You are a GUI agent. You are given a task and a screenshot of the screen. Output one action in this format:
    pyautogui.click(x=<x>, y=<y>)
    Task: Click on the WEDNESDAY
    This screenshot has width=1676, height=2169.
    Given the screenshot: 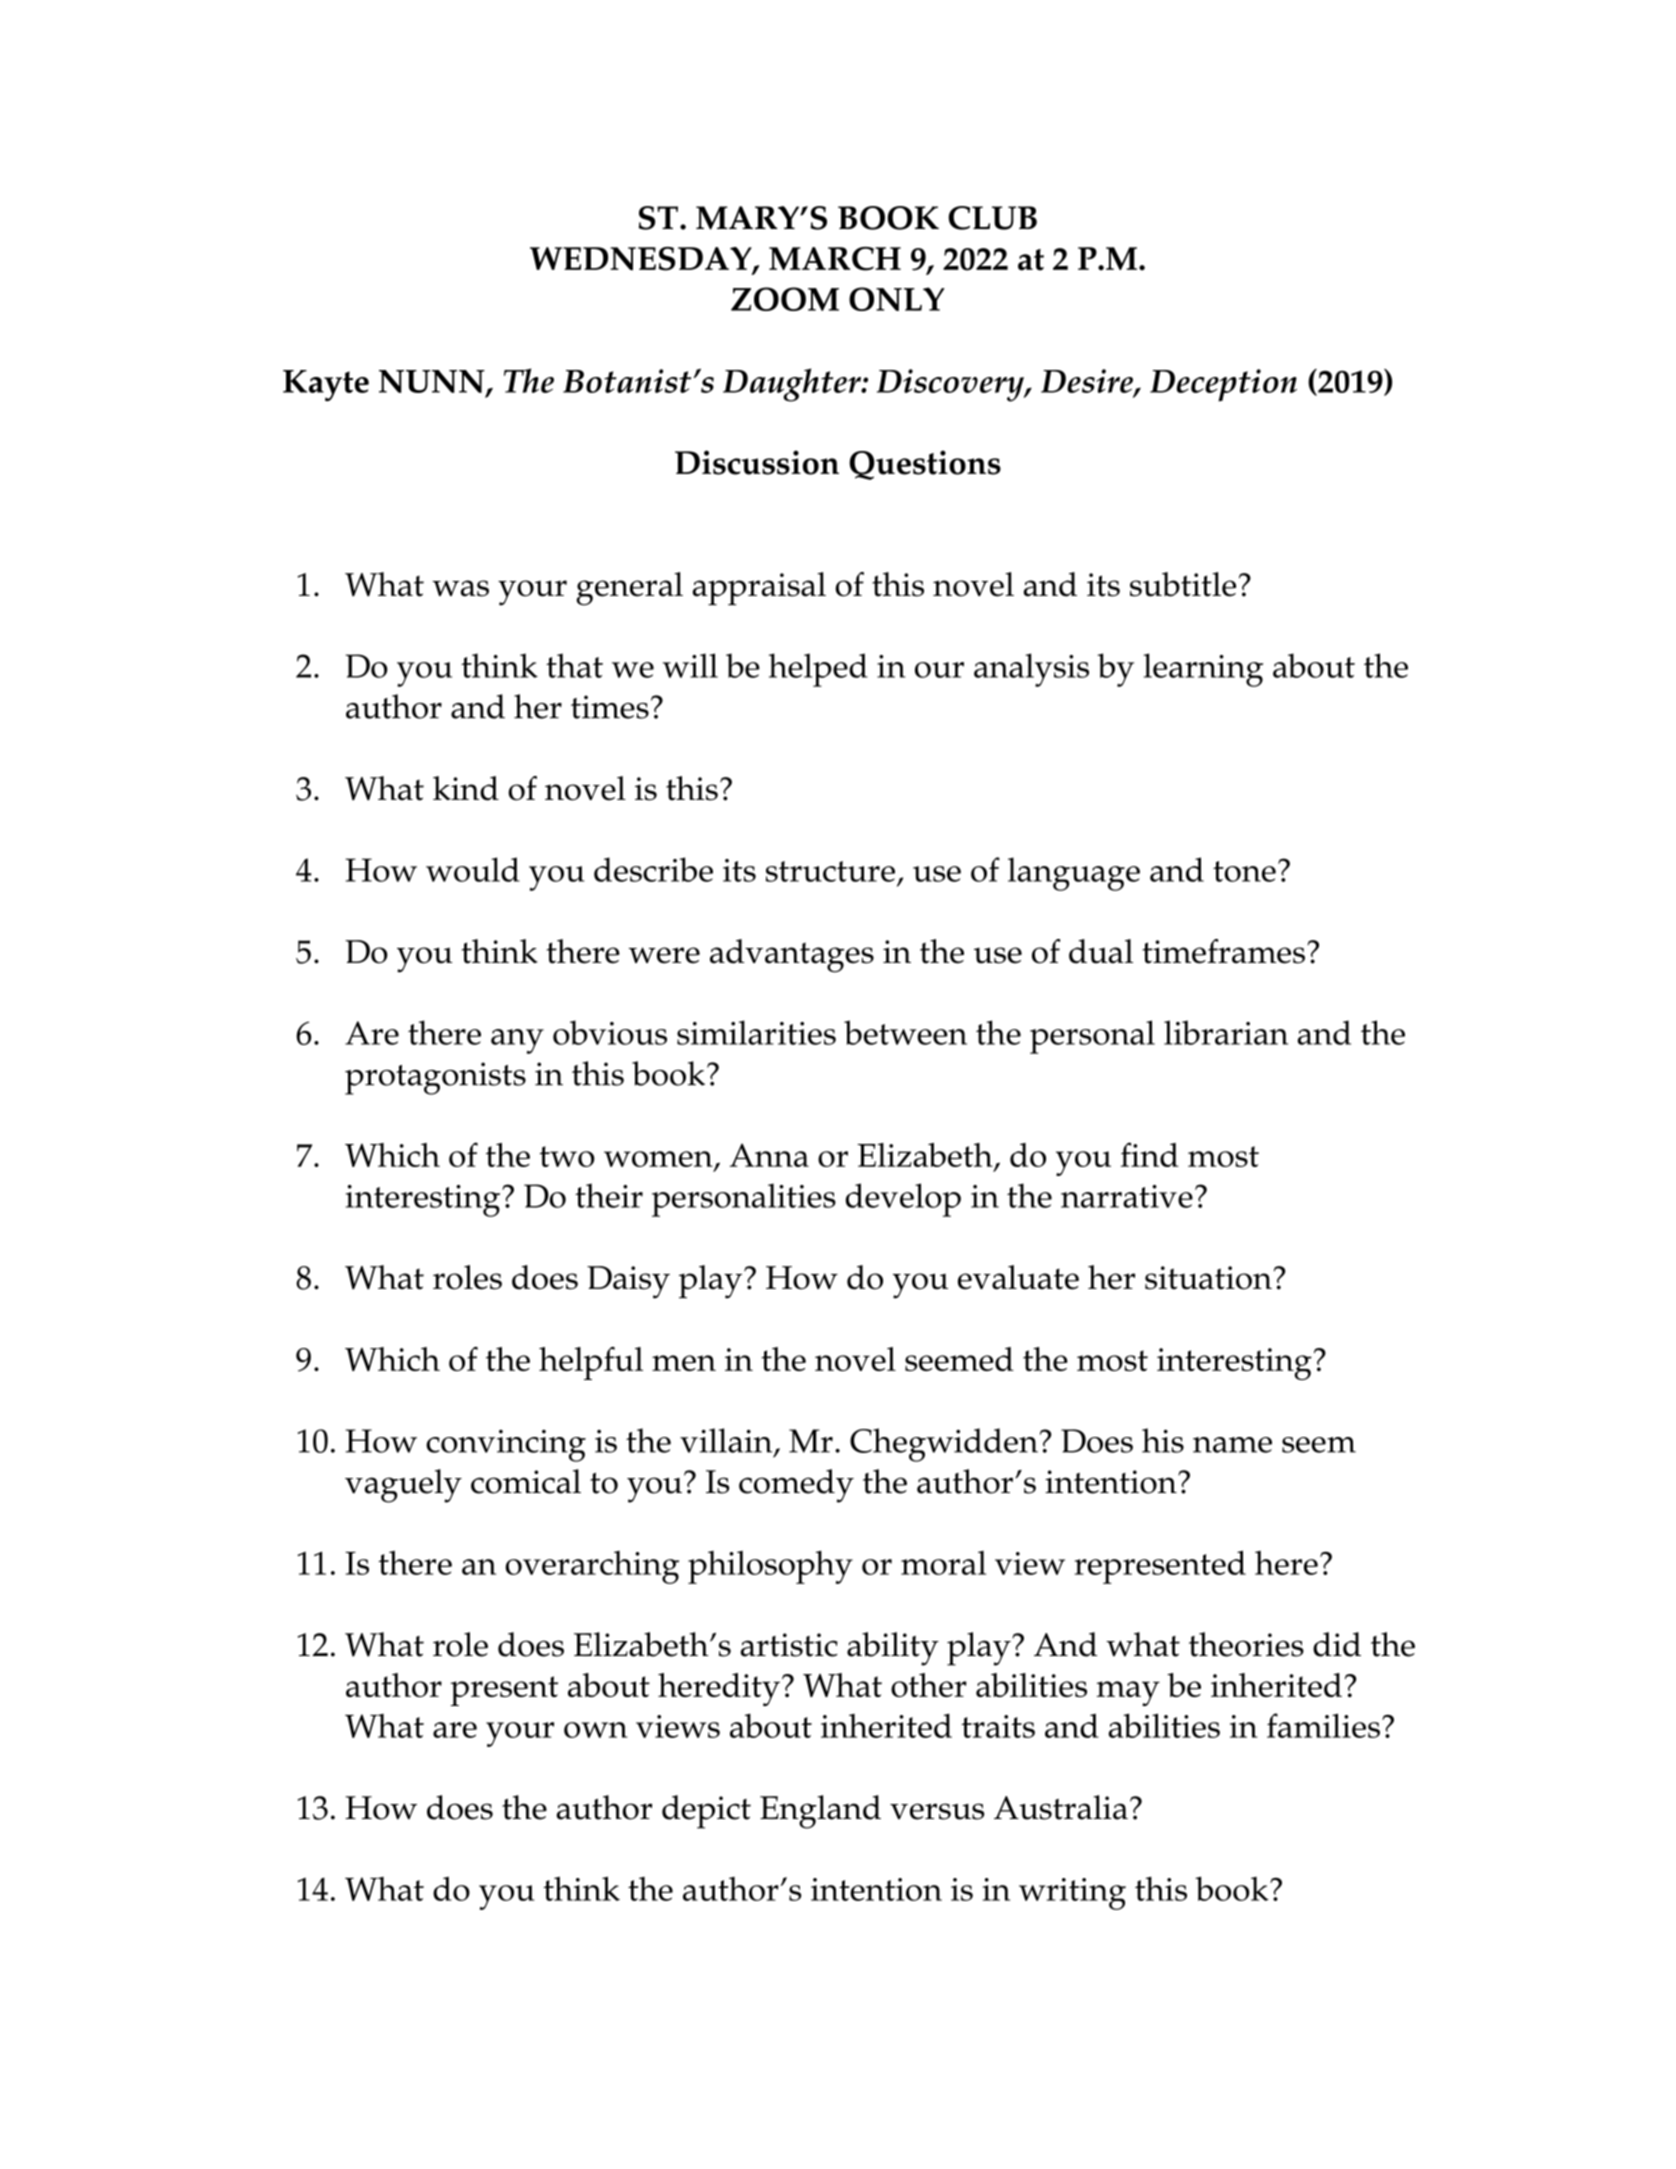 What is the action you would take?
    pyautogui.click(x=642, y=260)
